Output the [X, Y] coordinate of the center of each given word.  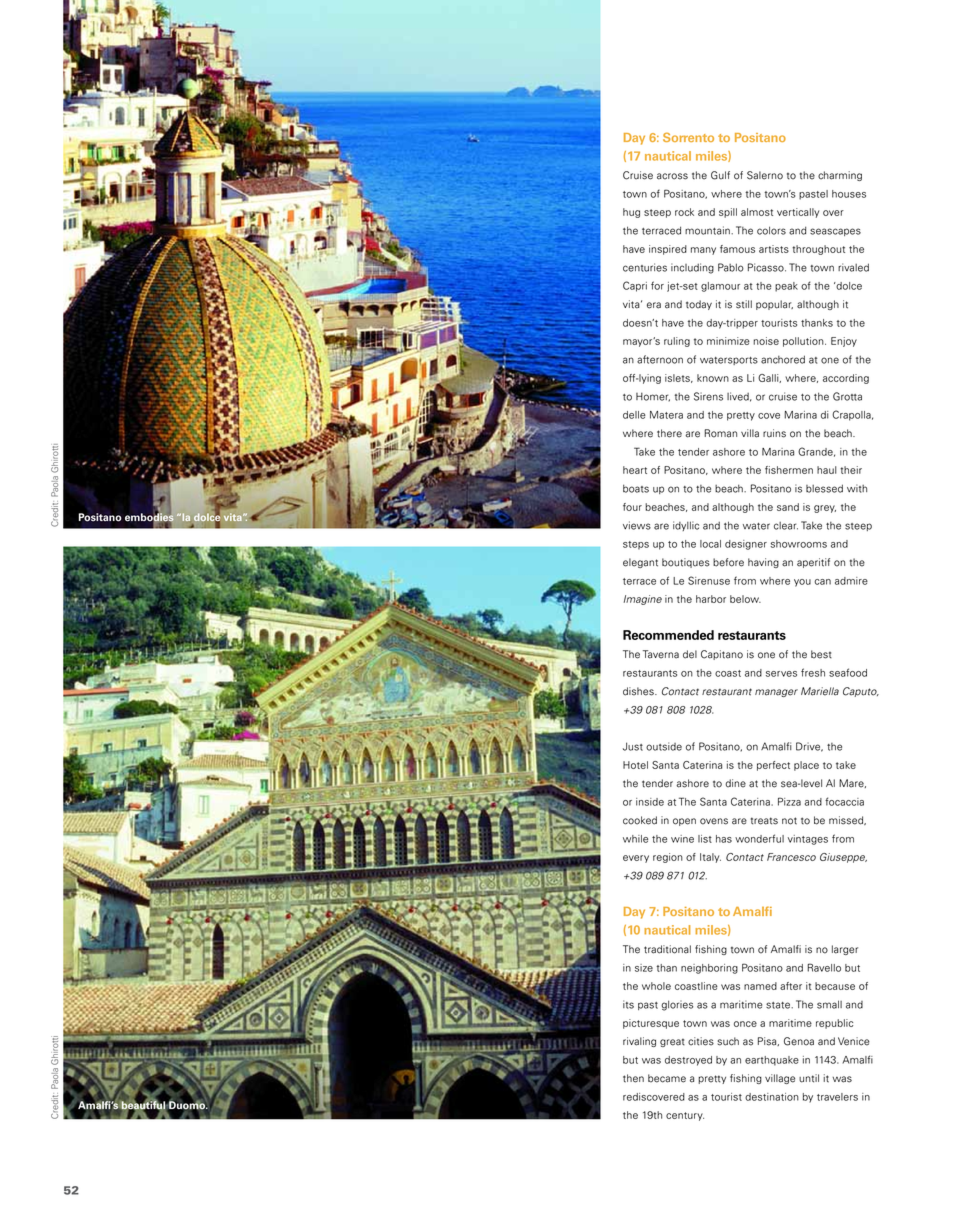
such [728, 1041]
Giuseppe [843, 858]
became [667, 1078]
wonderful [759, 838]
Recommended [668, 635]
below [745, 599]
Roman [720, 433]
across [672, 176]
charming [840, 176]
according [846, 379]
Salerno [765, 175]
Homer [653, 397]
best [821, 654]
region [668, 858]
